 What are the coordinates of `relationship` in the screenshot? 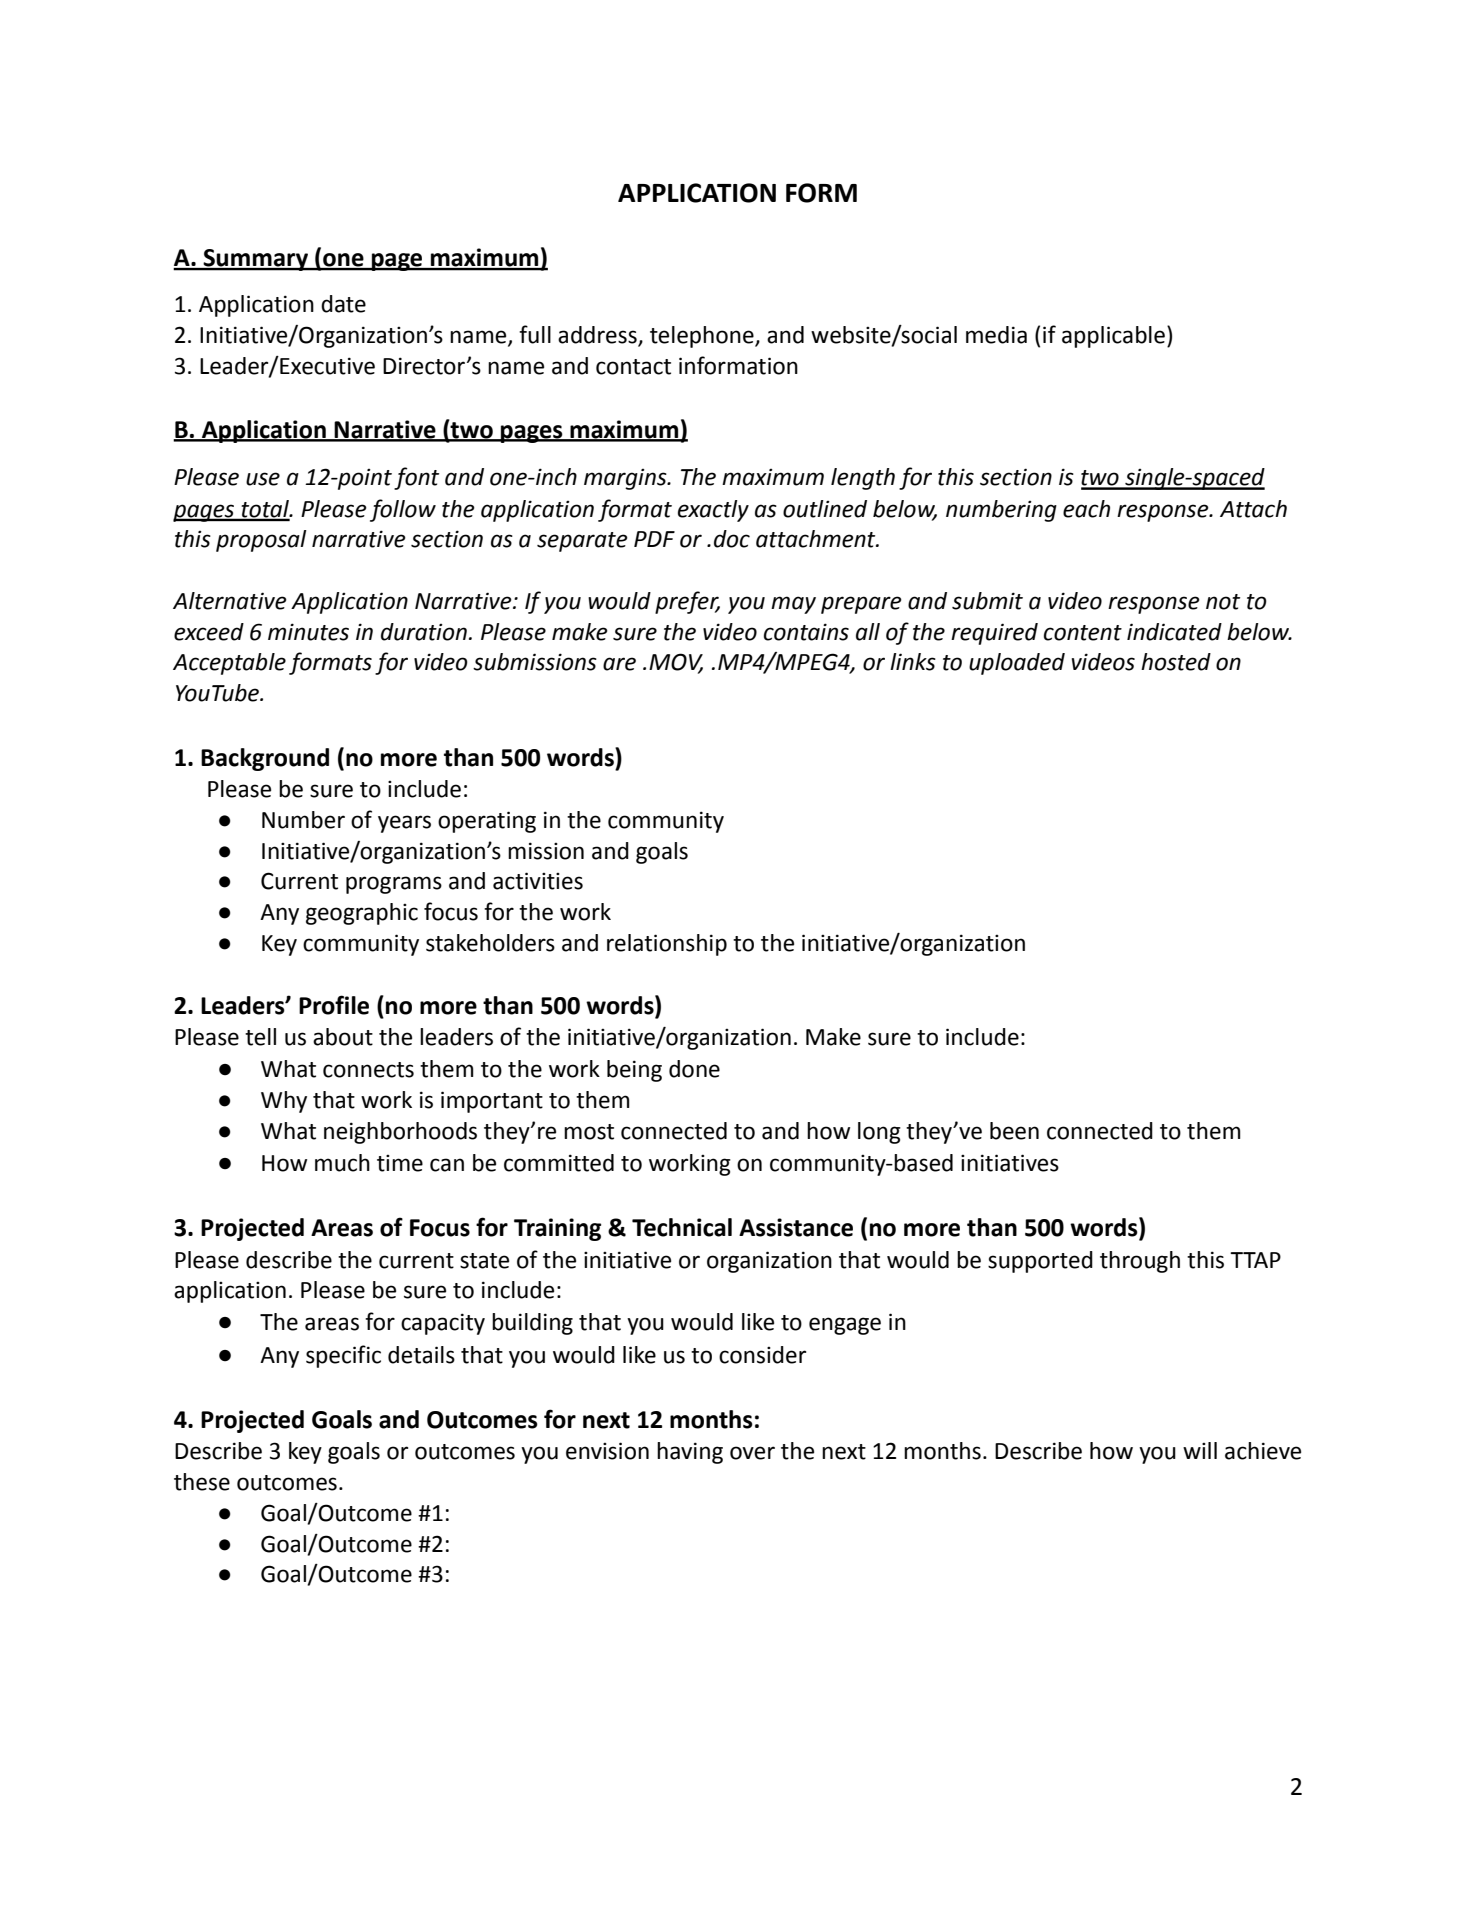 It's located at (667, 945).
